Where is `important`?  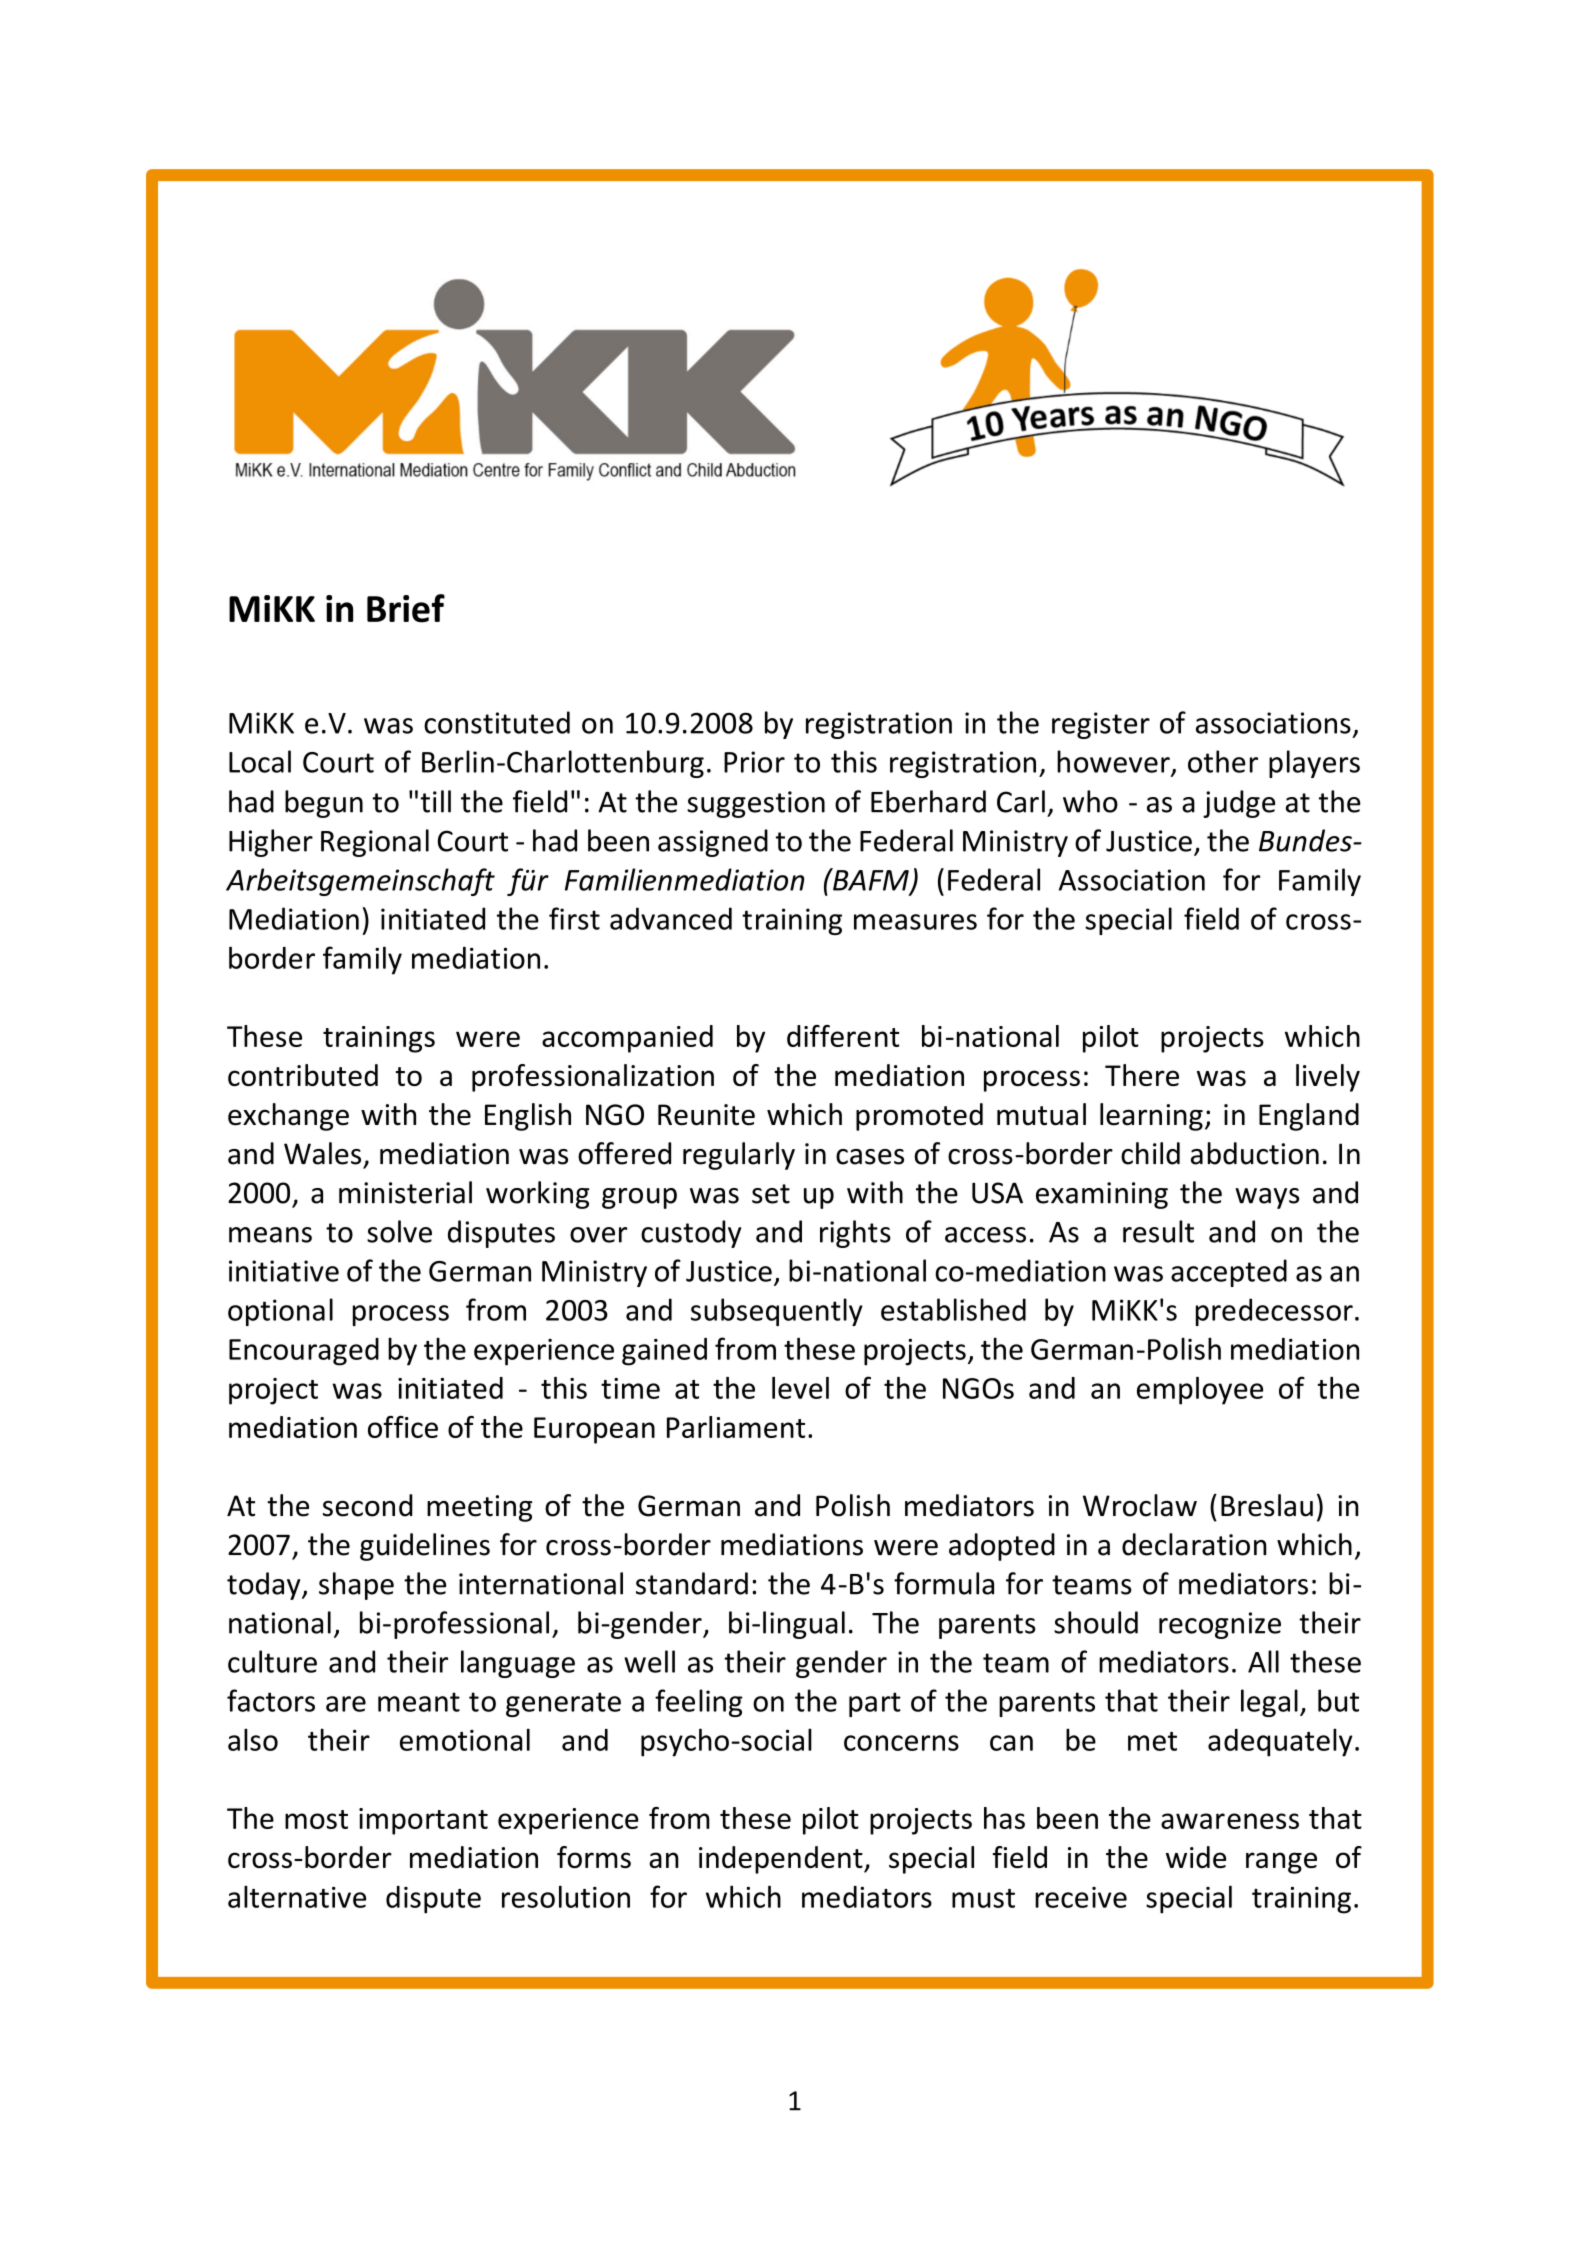
important is located at coordinates (423, 1821).
